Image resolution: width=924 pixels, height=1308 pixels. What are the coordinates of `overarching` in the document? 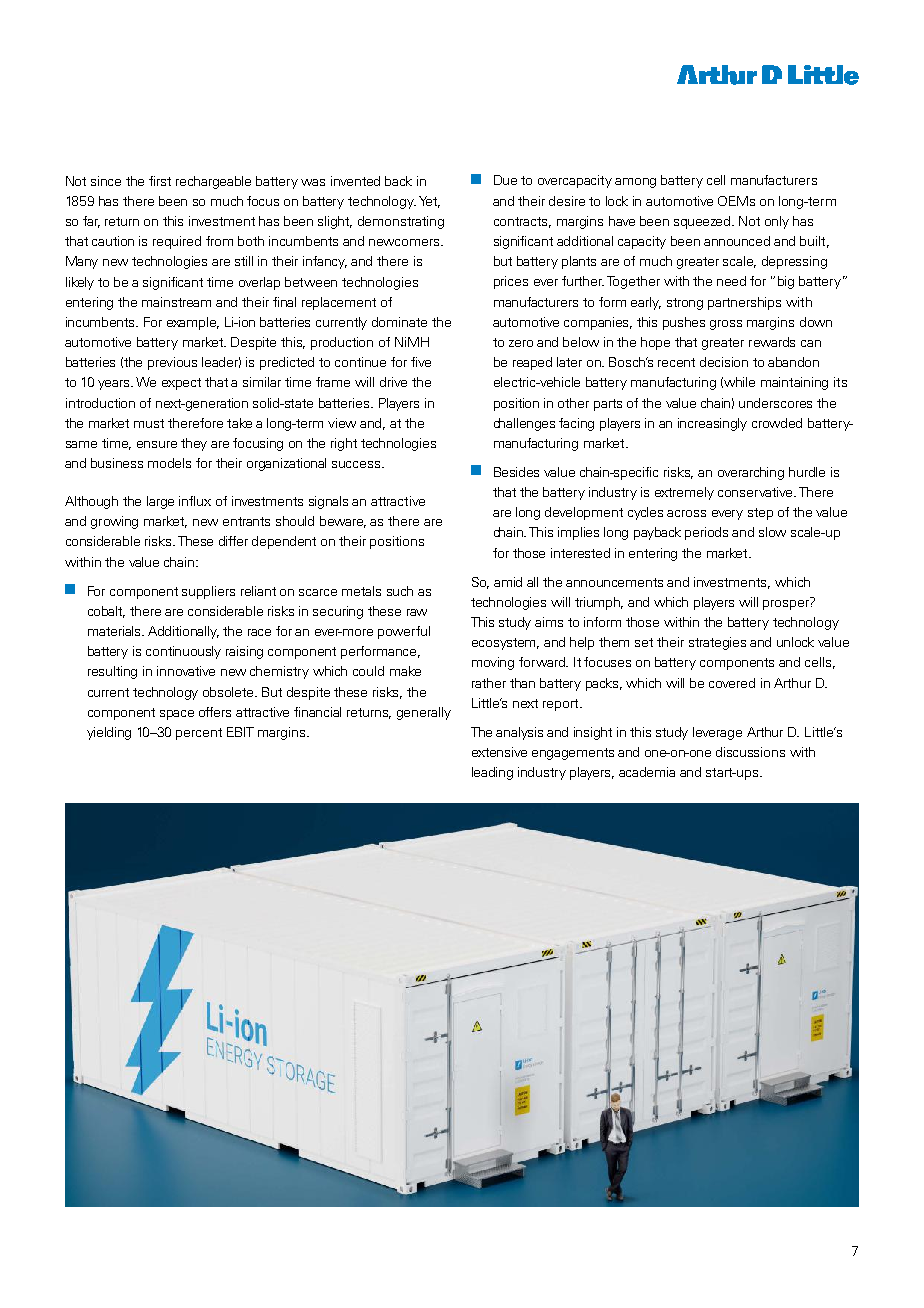 It's located at (751, 473).
